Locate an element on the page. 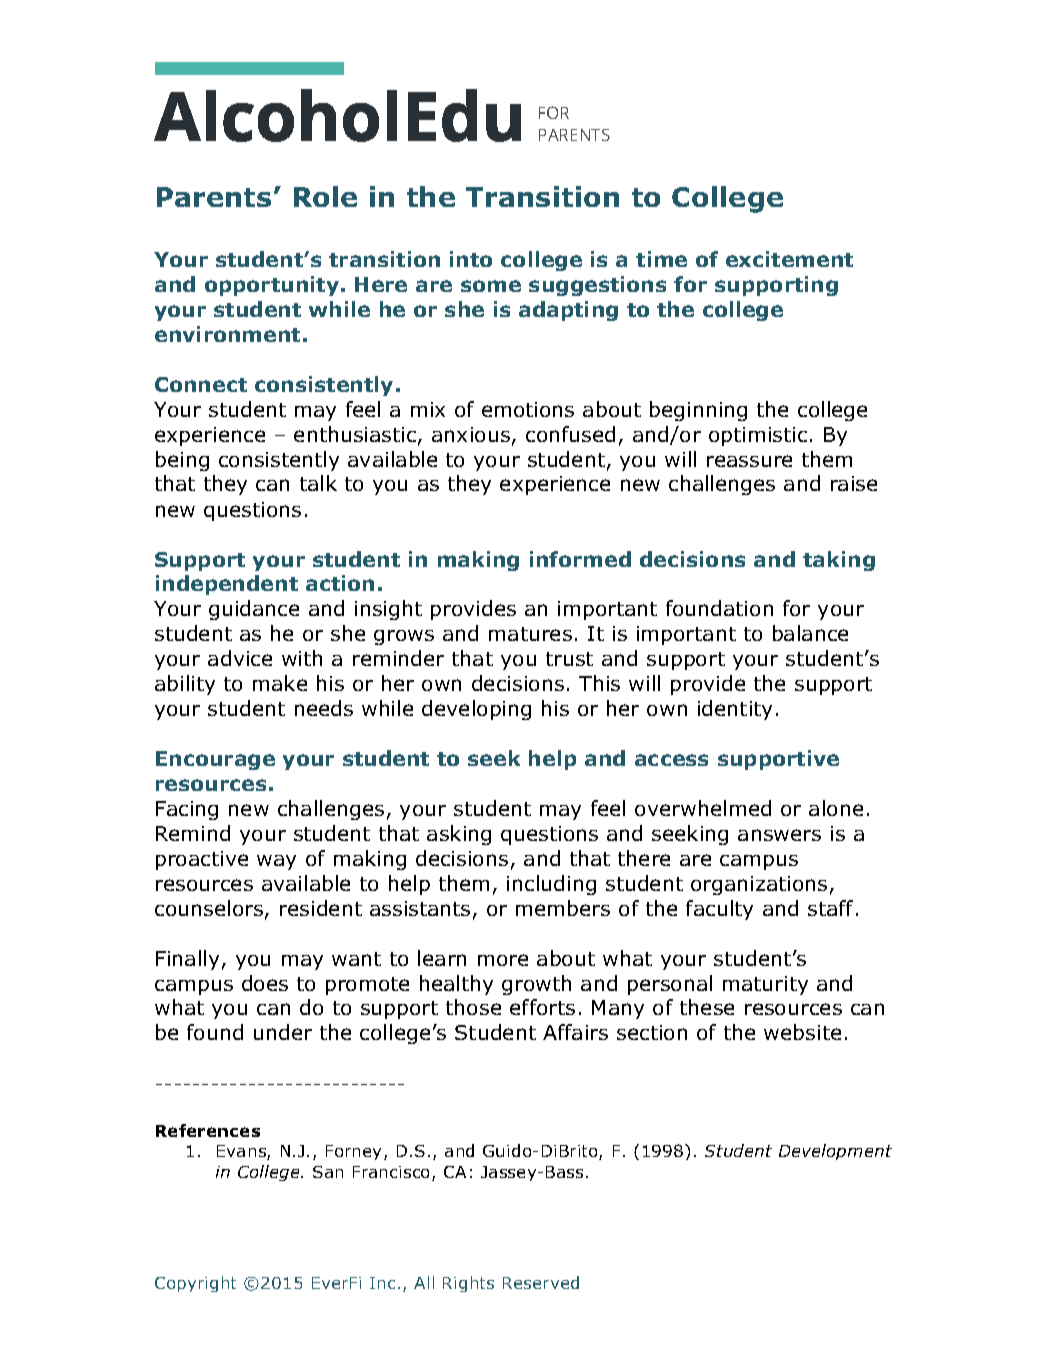 Image resolution: width=1047 pixels, height=1355 pixels. Encourage is located at coordinates (215, 760).
